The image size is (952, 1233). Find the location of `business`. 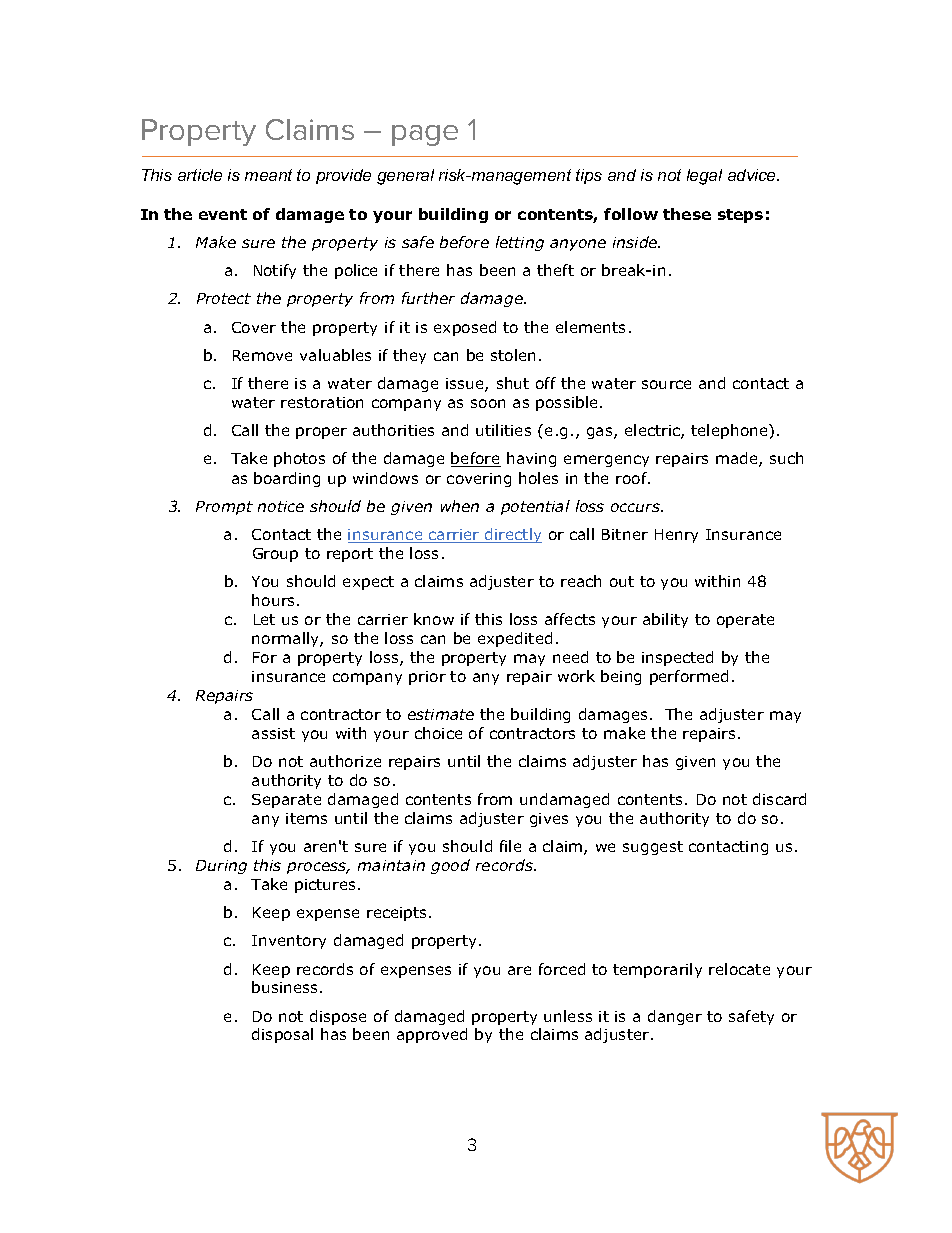

business is located at coordinates (286, 987).
